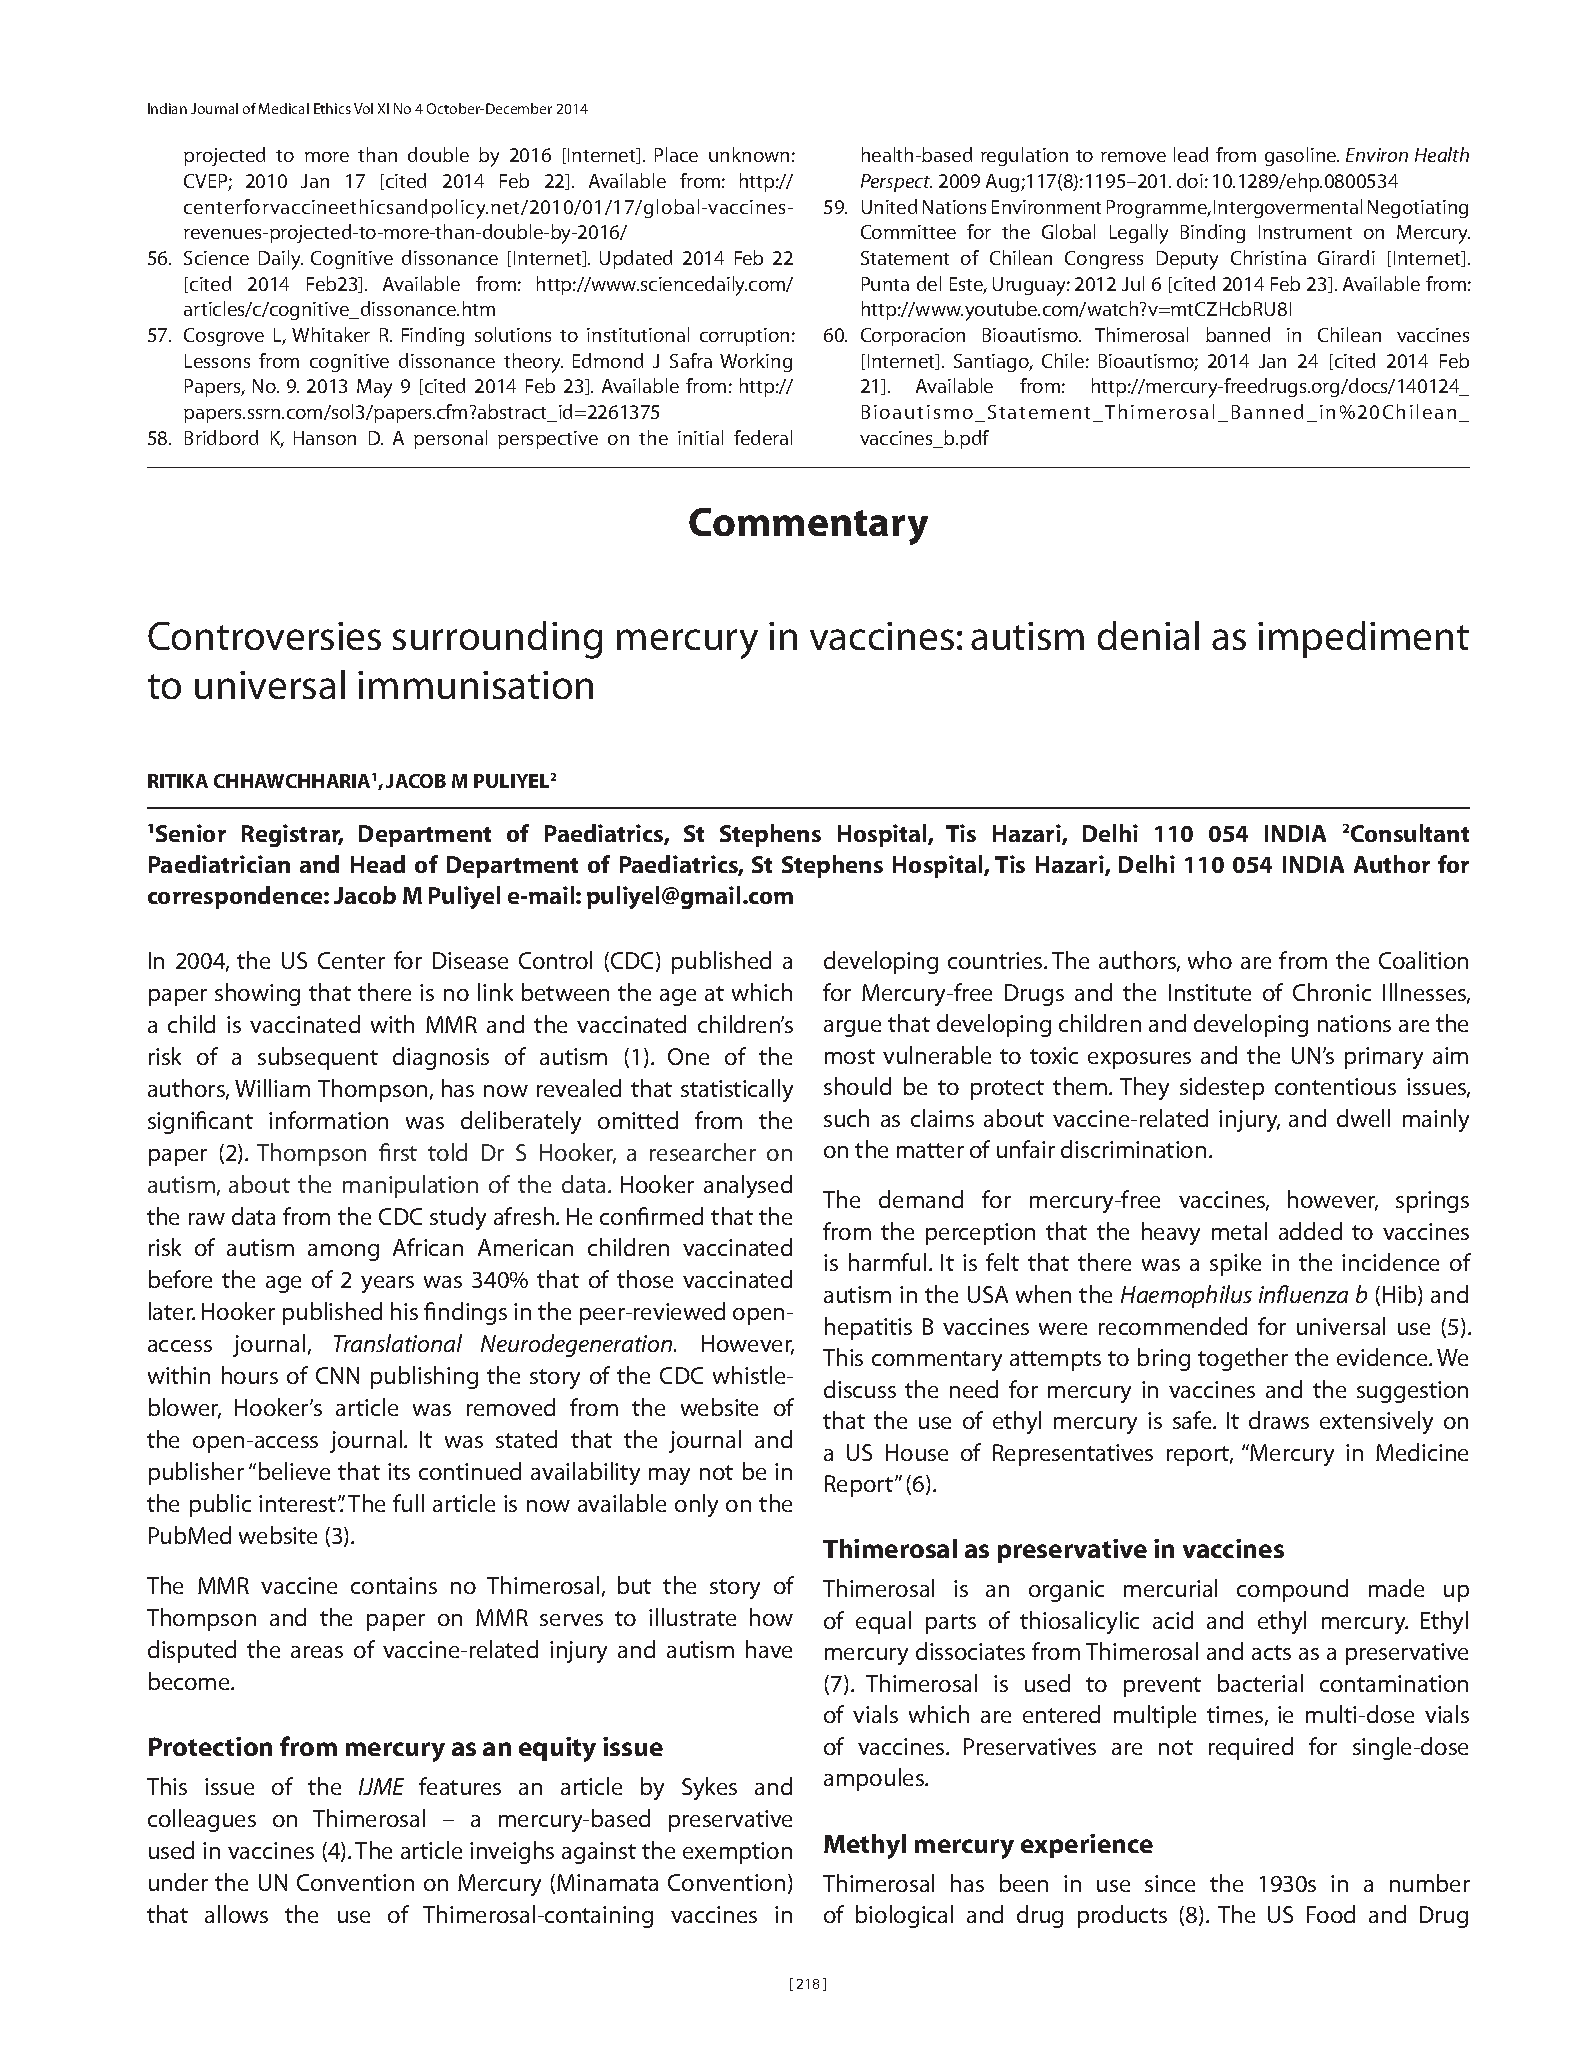  Describe the element at coordinates (763, 437) in the image. I see `federal` at that location.
